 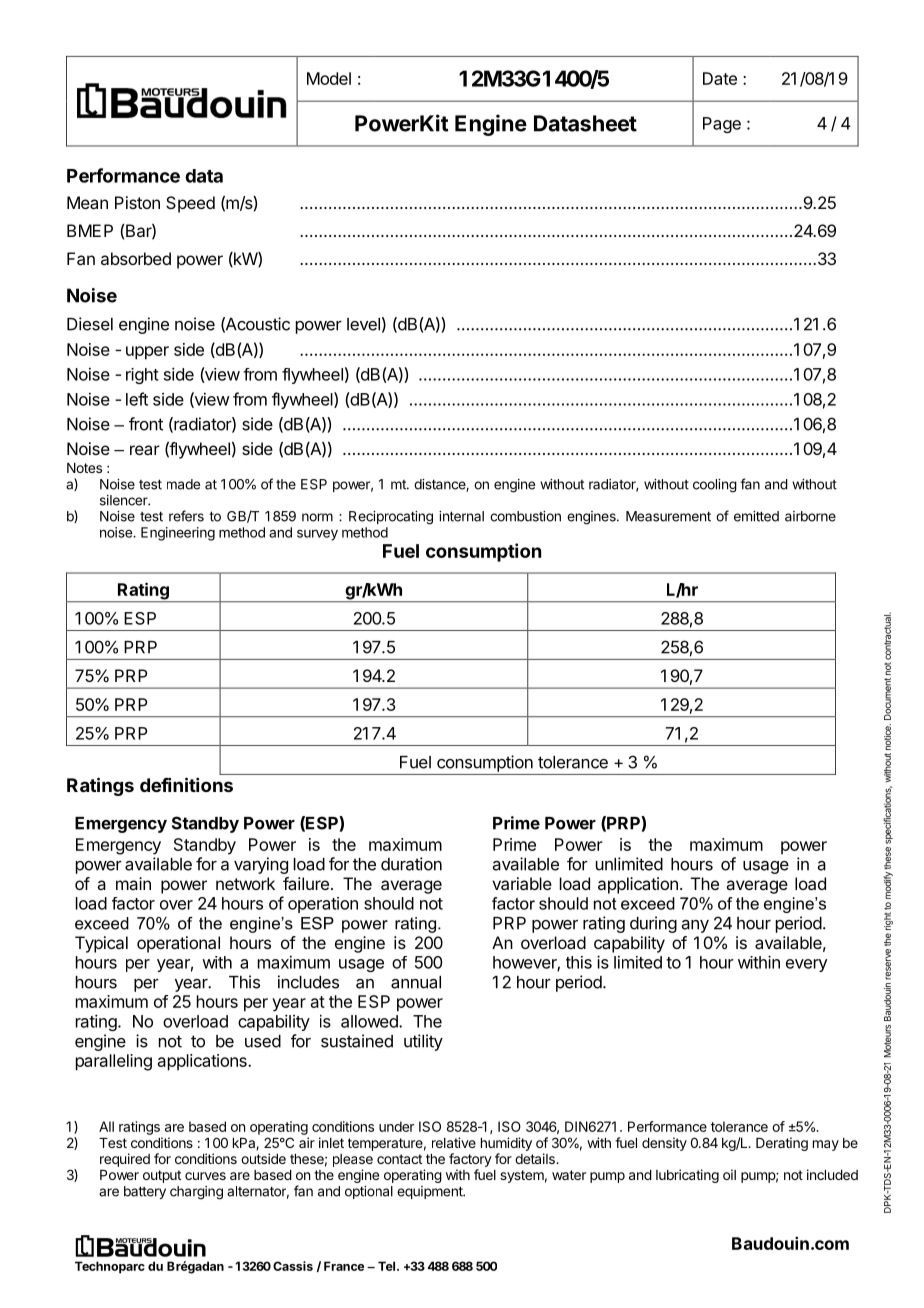 What do you see at coordinates (196, 1193) in the image?
I see `charging` at bounding box center [196, 1193].
